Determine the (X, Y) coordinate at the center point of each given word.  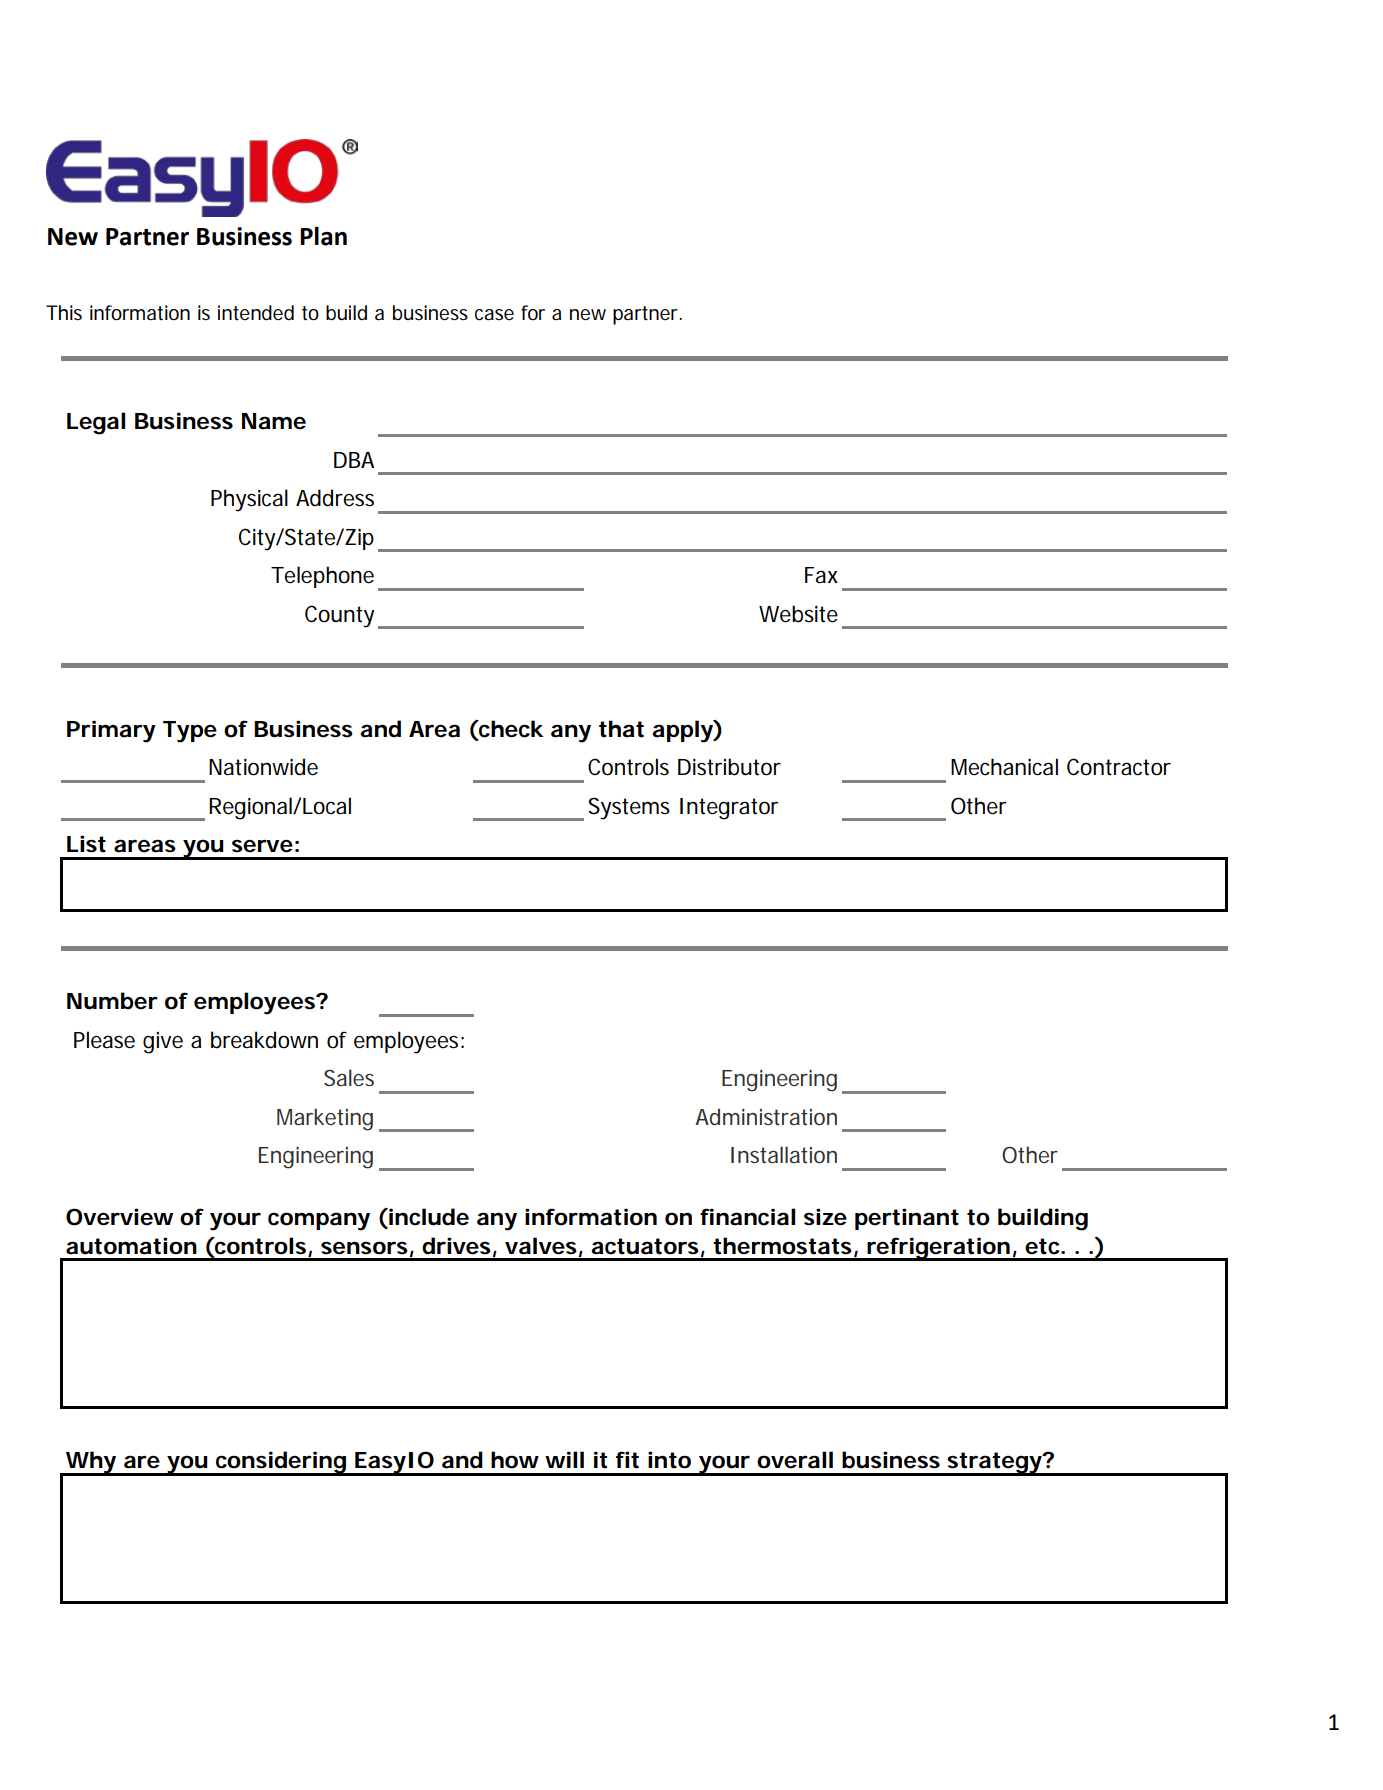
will (564, 1459)
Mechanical (1004, 767)
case (494, 315)
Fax (821, 575)
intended (256, 313)
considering (280, 1463)
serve (262, 846)
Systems (629, 808)
